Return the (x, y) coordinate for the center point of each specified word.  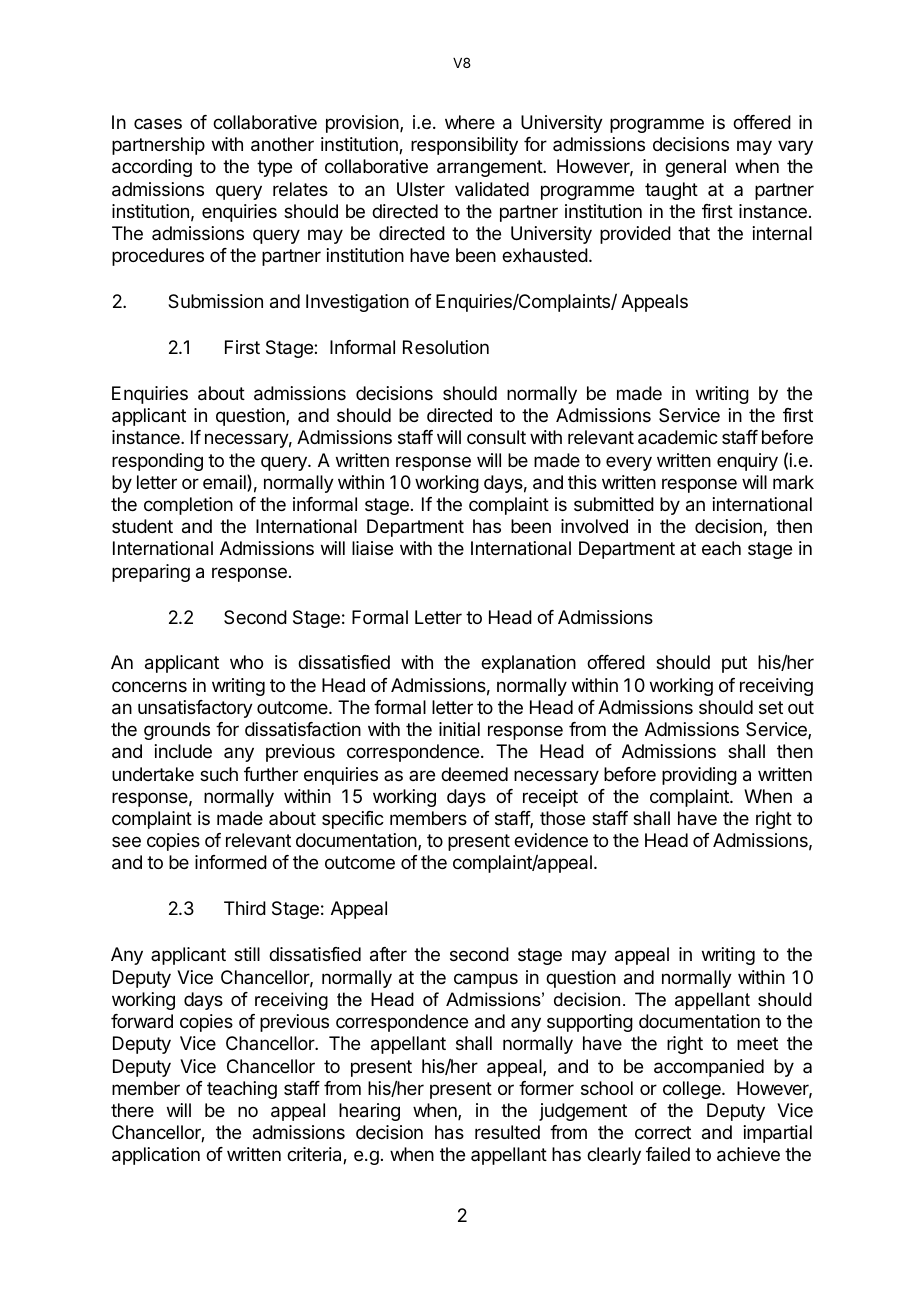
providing (699, 776)
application (156, 1156)
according (152, 168)
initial (459, 729)
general (695, 168)
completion (188, 506)
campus (486, 980)
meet (757, 1043)
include (183, 751)
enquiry (747, 462)
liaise (372, 548)
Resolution (446, 347)
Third (245, 908)
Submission (215, 301)
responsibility (464, 146)
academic (678, 437)
